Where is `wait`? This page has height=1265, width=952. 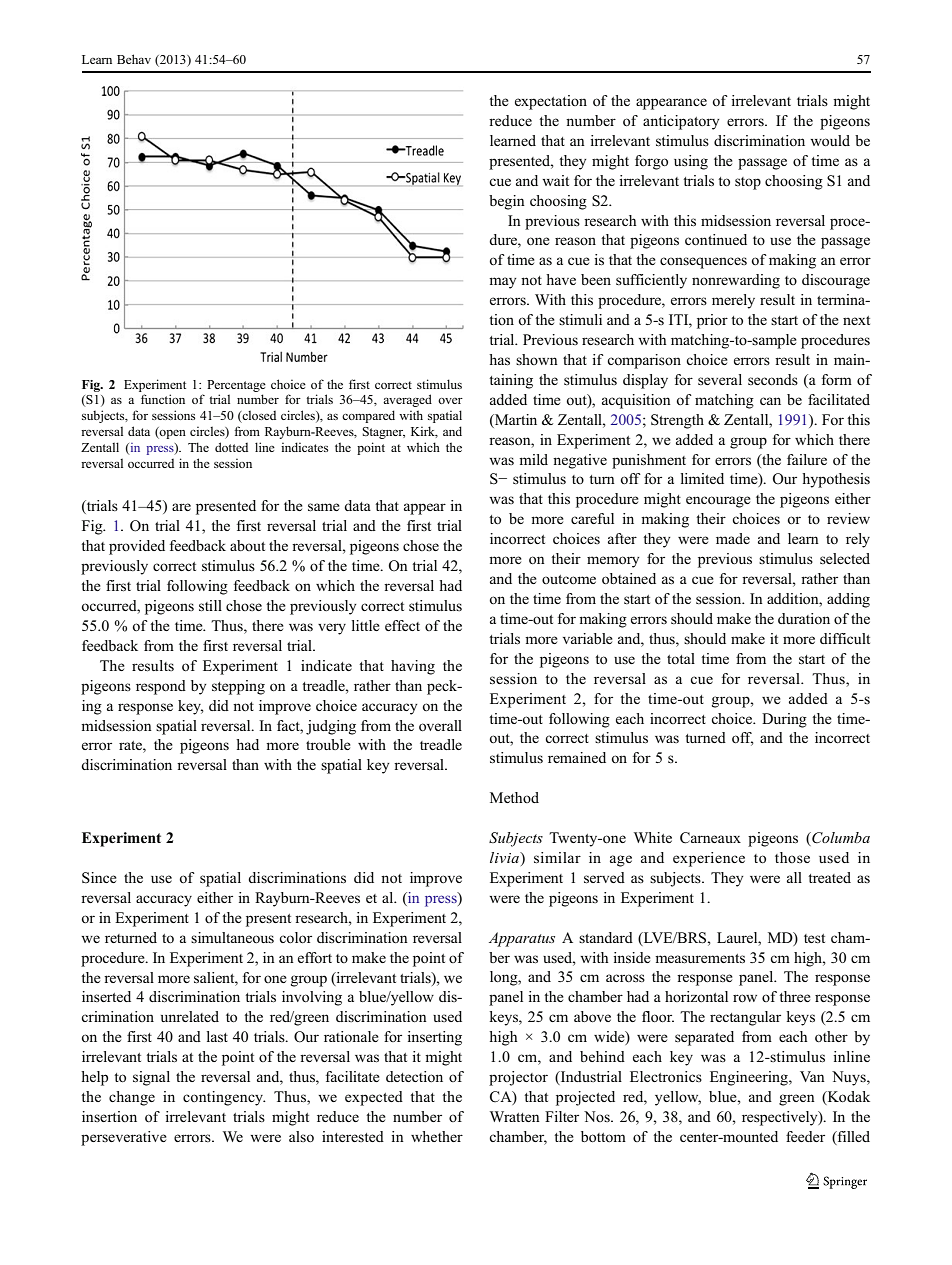 wait is located at coordinates (555, 180).
